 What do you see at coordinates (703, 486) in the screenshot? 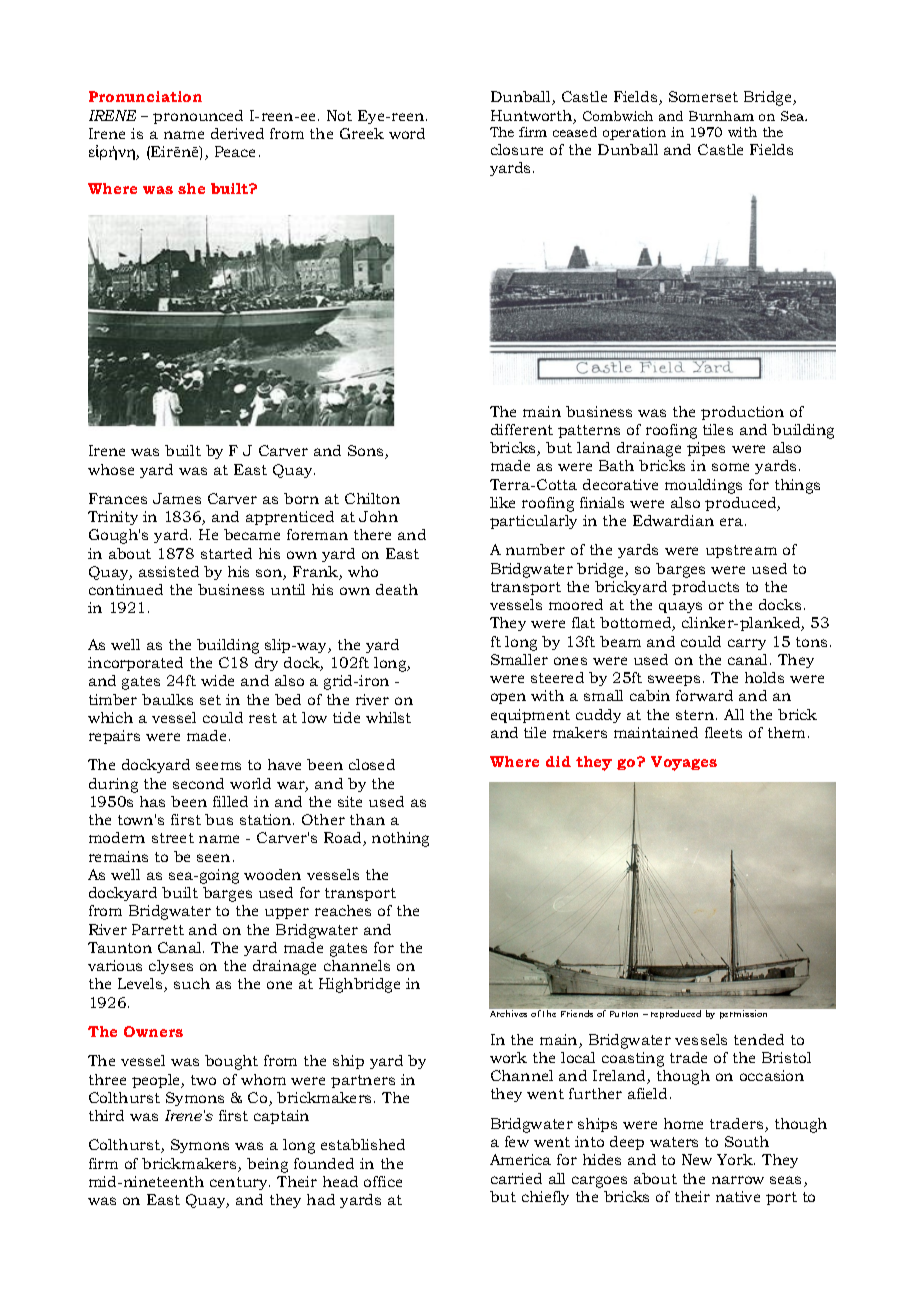
I see `mouldings` at bounding box center [703, 486].
